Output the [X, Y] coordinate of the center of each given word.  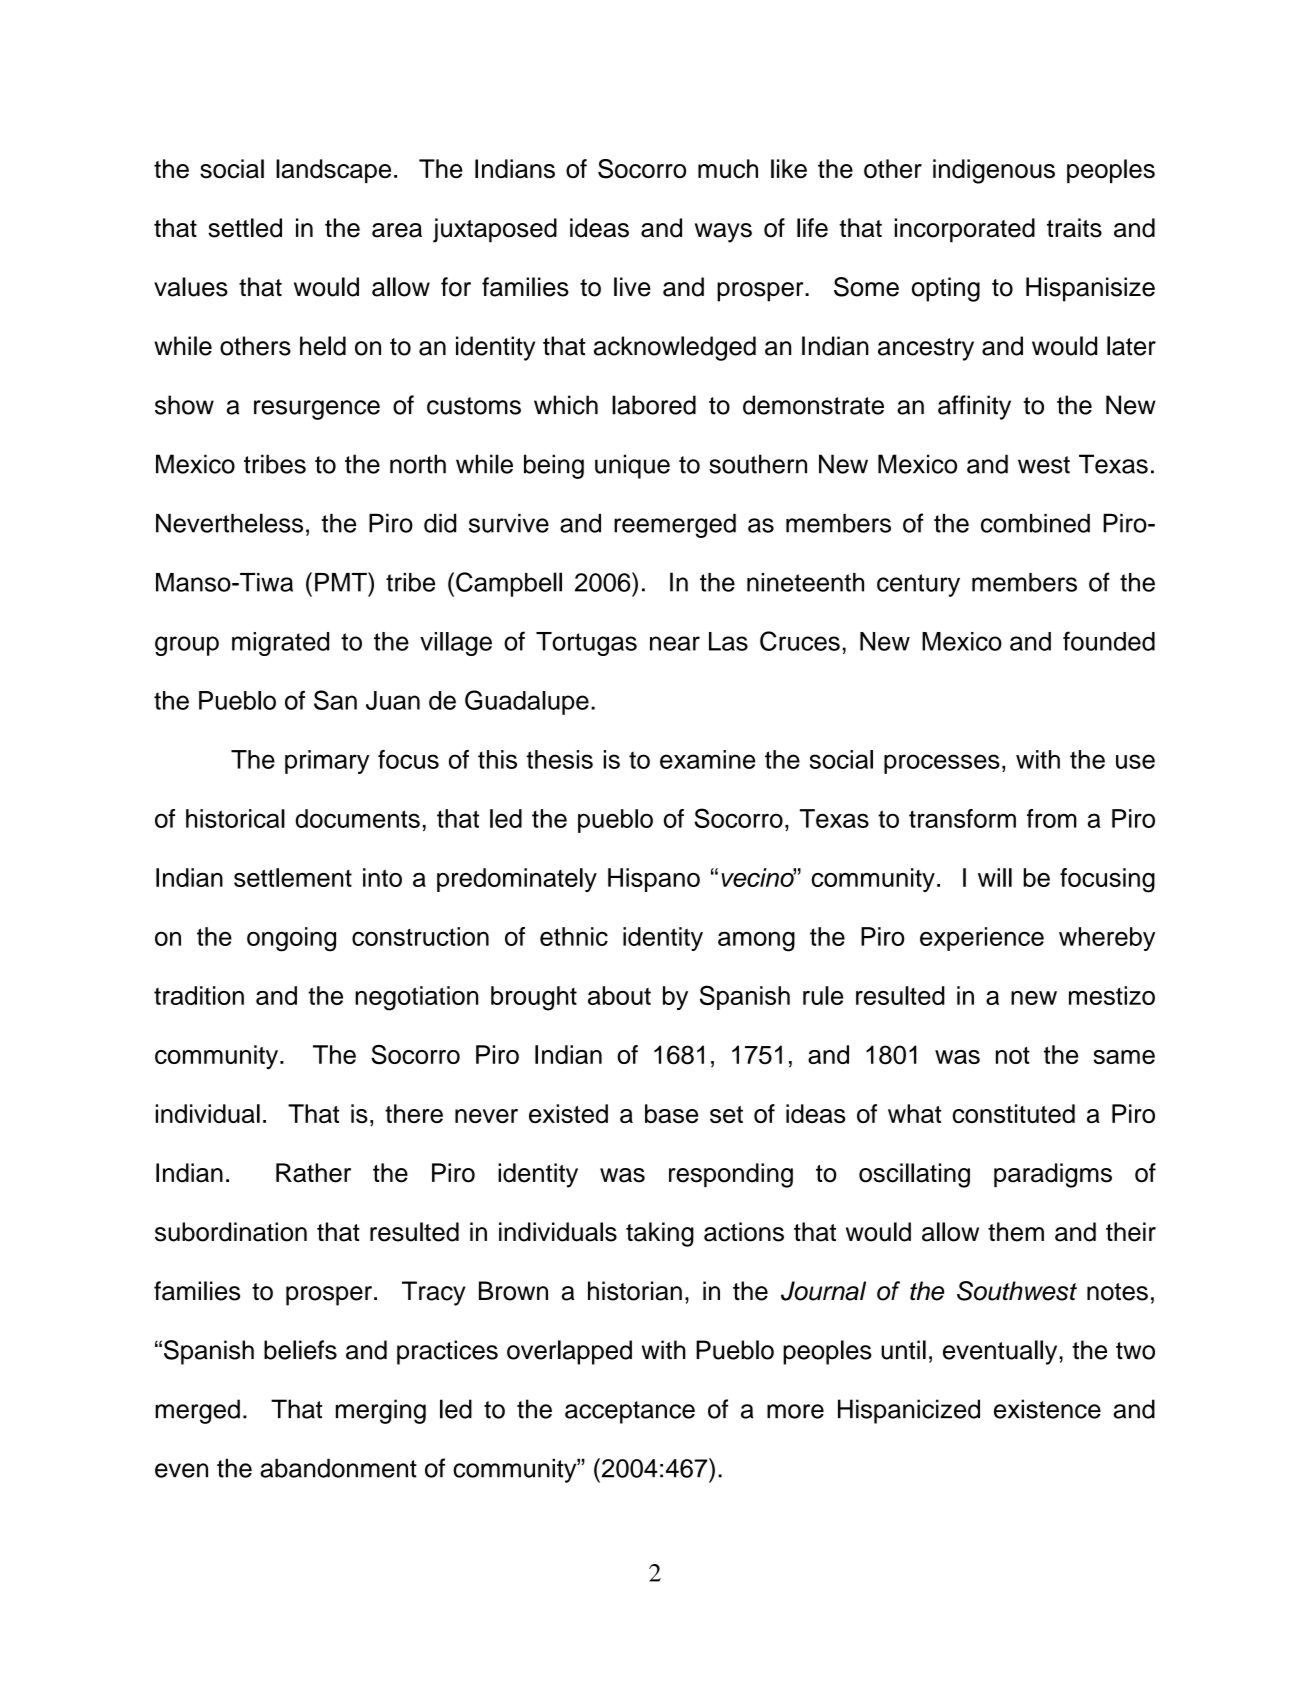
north [418, 464]
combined [1035, 523]
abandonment [338, 1468]
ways [723, 233]
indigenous [994, 171]
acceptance [630, 1412]
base [671, 1113]
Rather [313, 1173]
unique [632, 466]
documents [357, 818]
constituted [1014, 1113]
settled [245, 228]
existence [1047, 1409]
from [1052, 818]
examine [707, 759]
